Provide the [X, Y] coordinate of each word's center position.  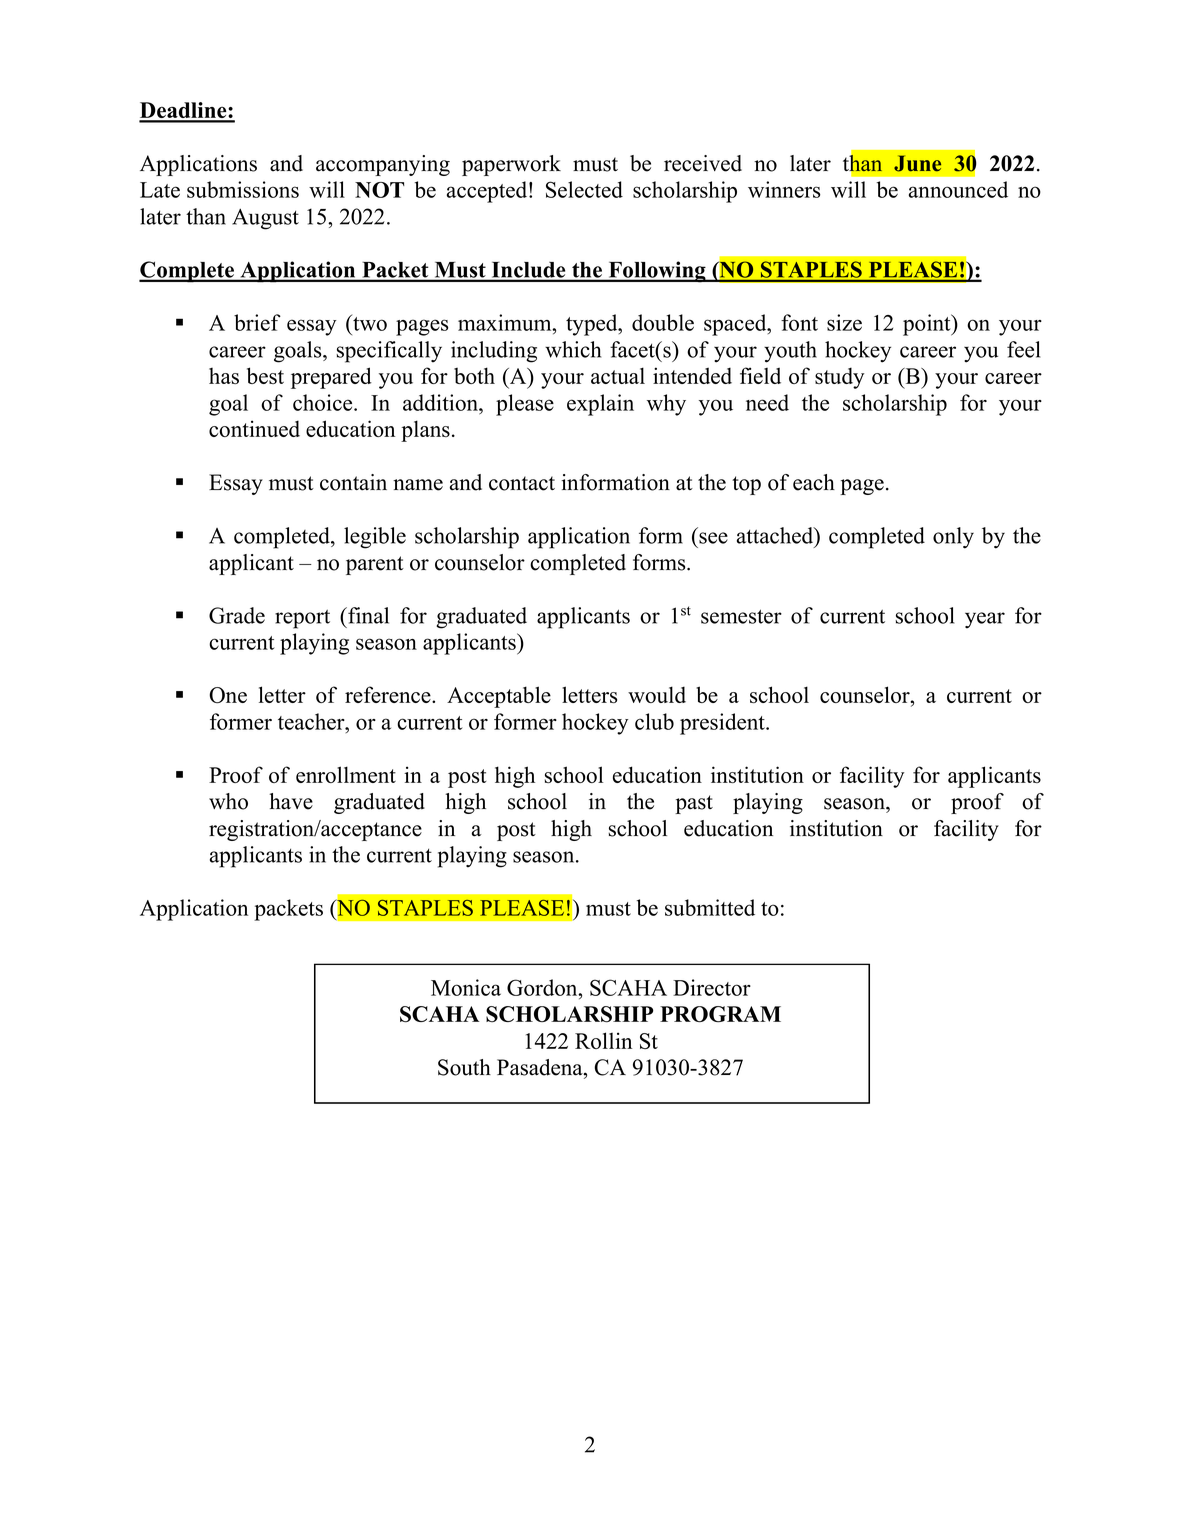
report [302, 619]
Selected [584, 189]
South [464, 1067]
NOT [380, 190]
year [985, 620]
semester [741, 616]
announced [958, 189]
